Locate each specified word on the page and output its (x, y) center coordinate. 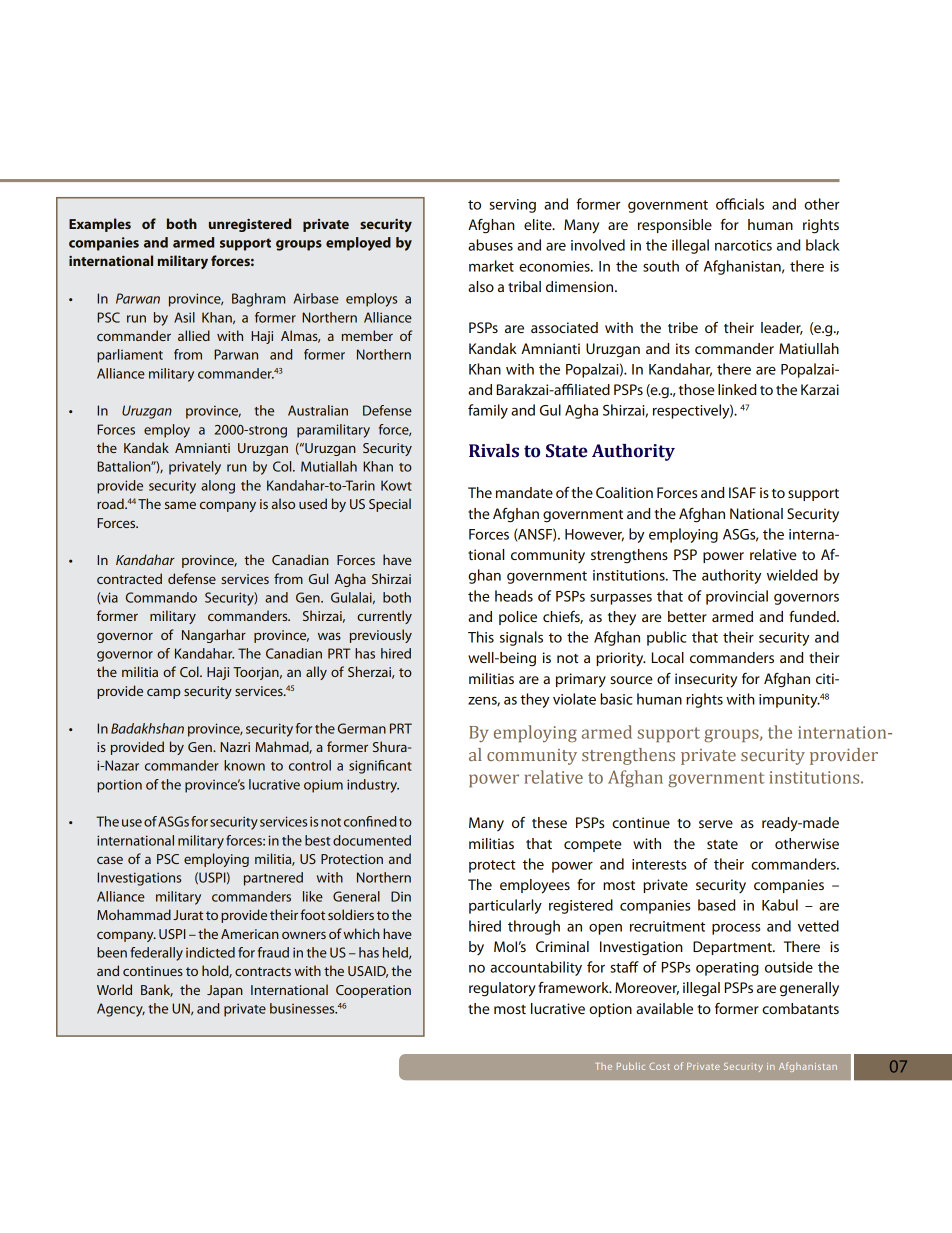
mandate (524, 492)
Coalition (624, 492)
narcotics (743, 245)
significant (380, 767)
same (180, 505)
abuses (490, 245)
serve (716, 824)
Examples (100, 225)
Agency (121, 1010)
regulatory (502, 989)
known (244, 765)
